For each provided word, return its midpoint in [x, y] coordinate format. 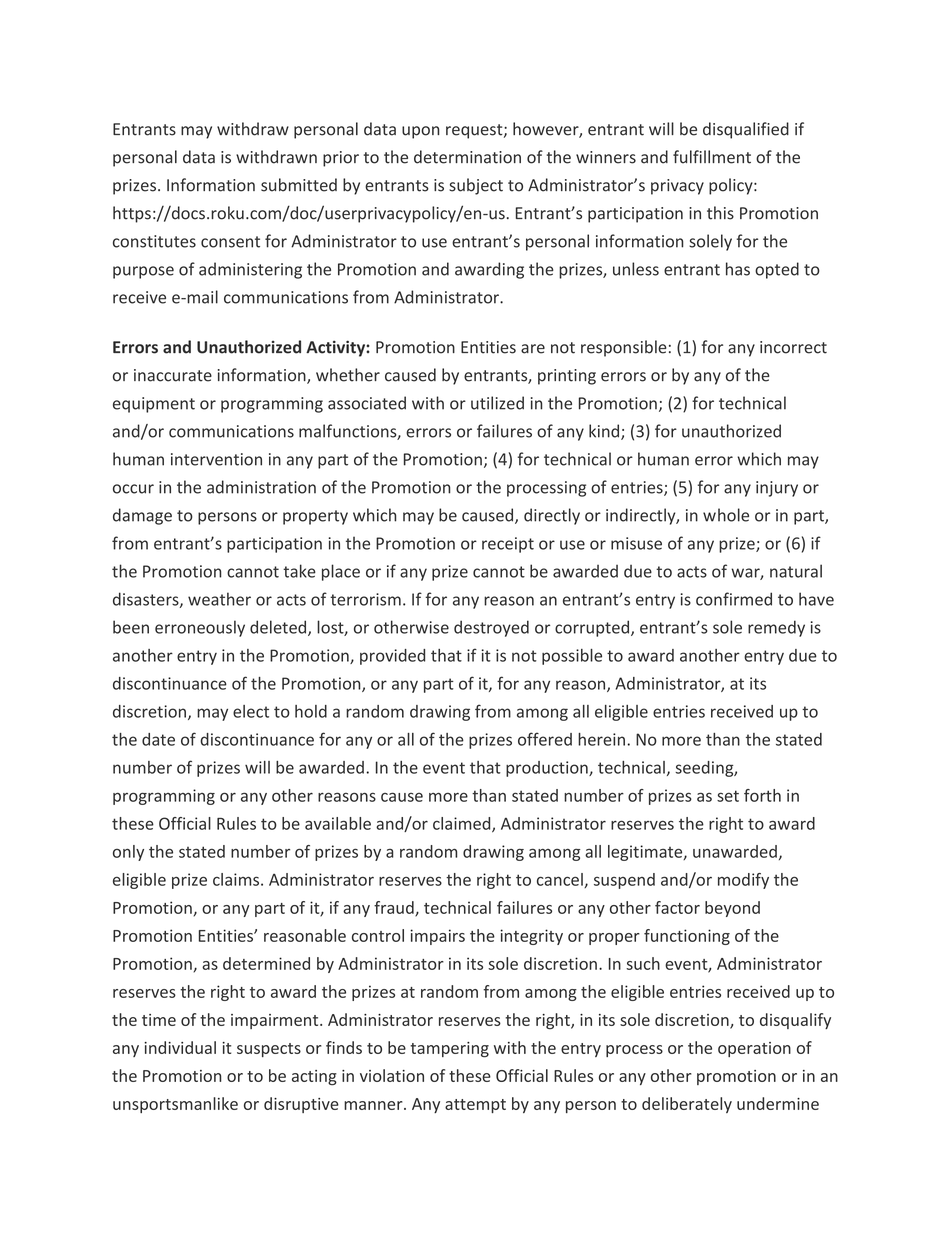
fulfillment [712, 157]
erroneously [200, 628]
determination [467, 157]
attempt [475, 1106]
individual [180, 1047]
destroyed [491, 628]
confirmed [734, 599]
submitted [299, 185]
